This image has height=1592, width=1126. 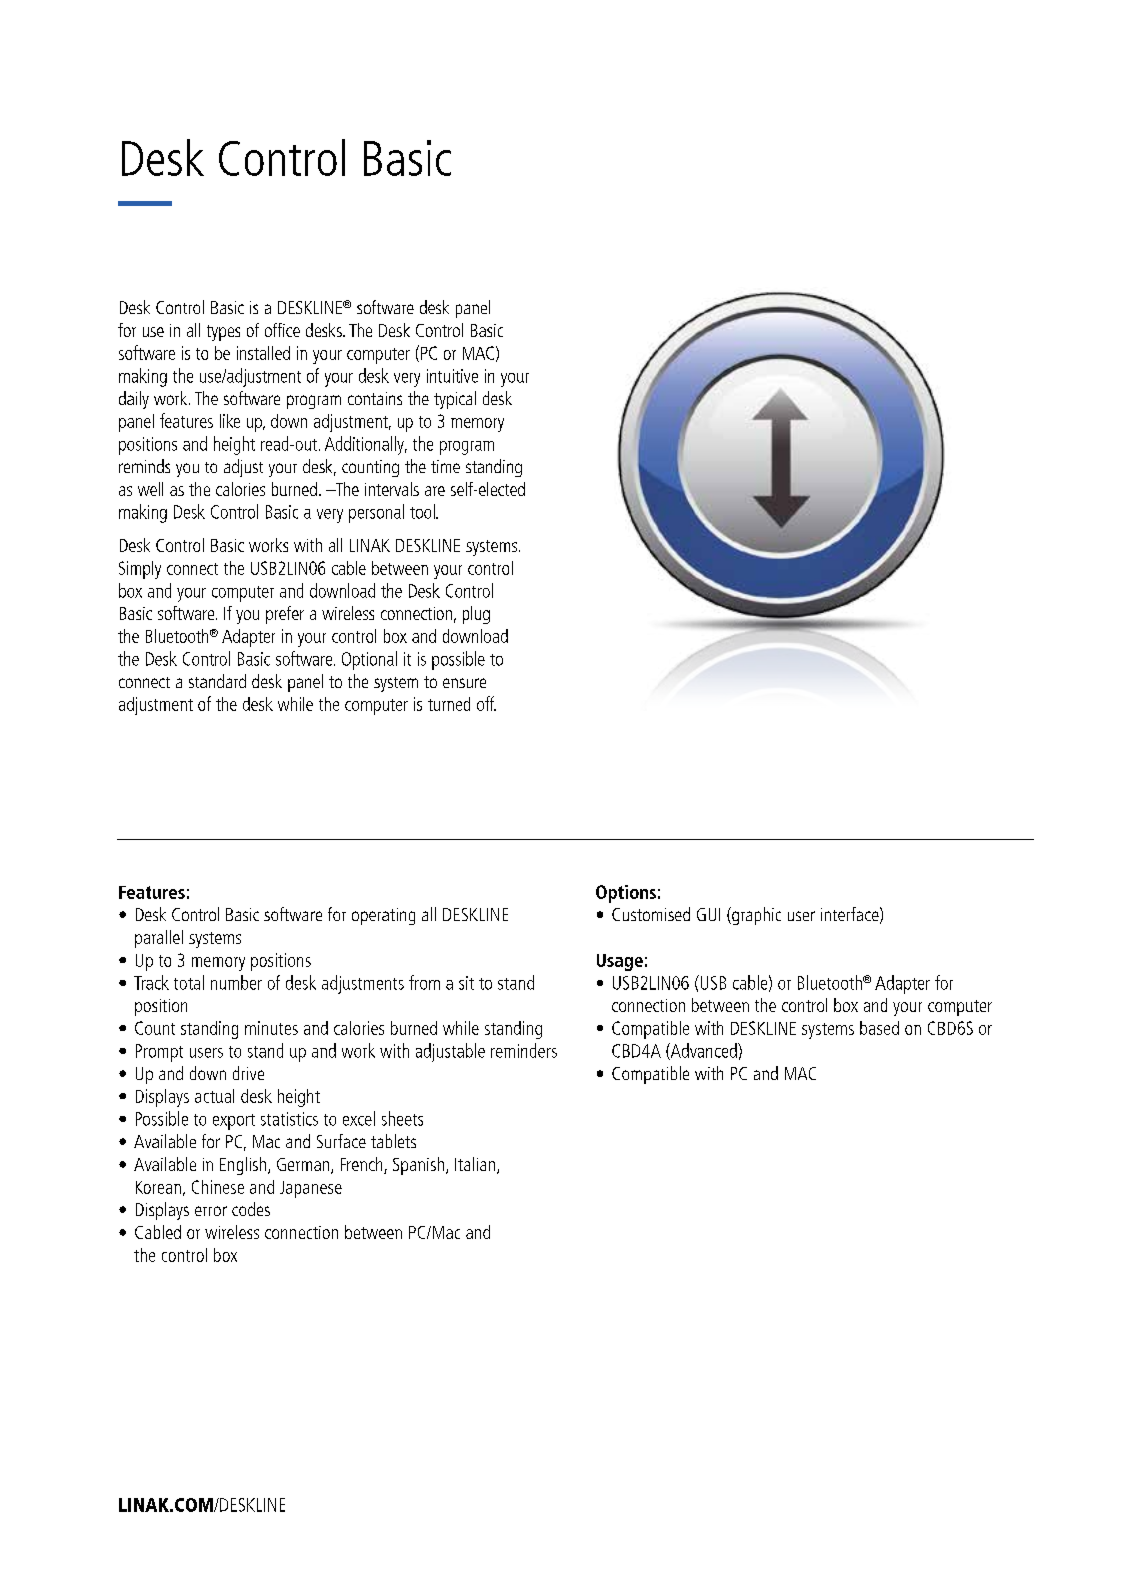 I want to click on intuitive, so click(x=452, y=376).
